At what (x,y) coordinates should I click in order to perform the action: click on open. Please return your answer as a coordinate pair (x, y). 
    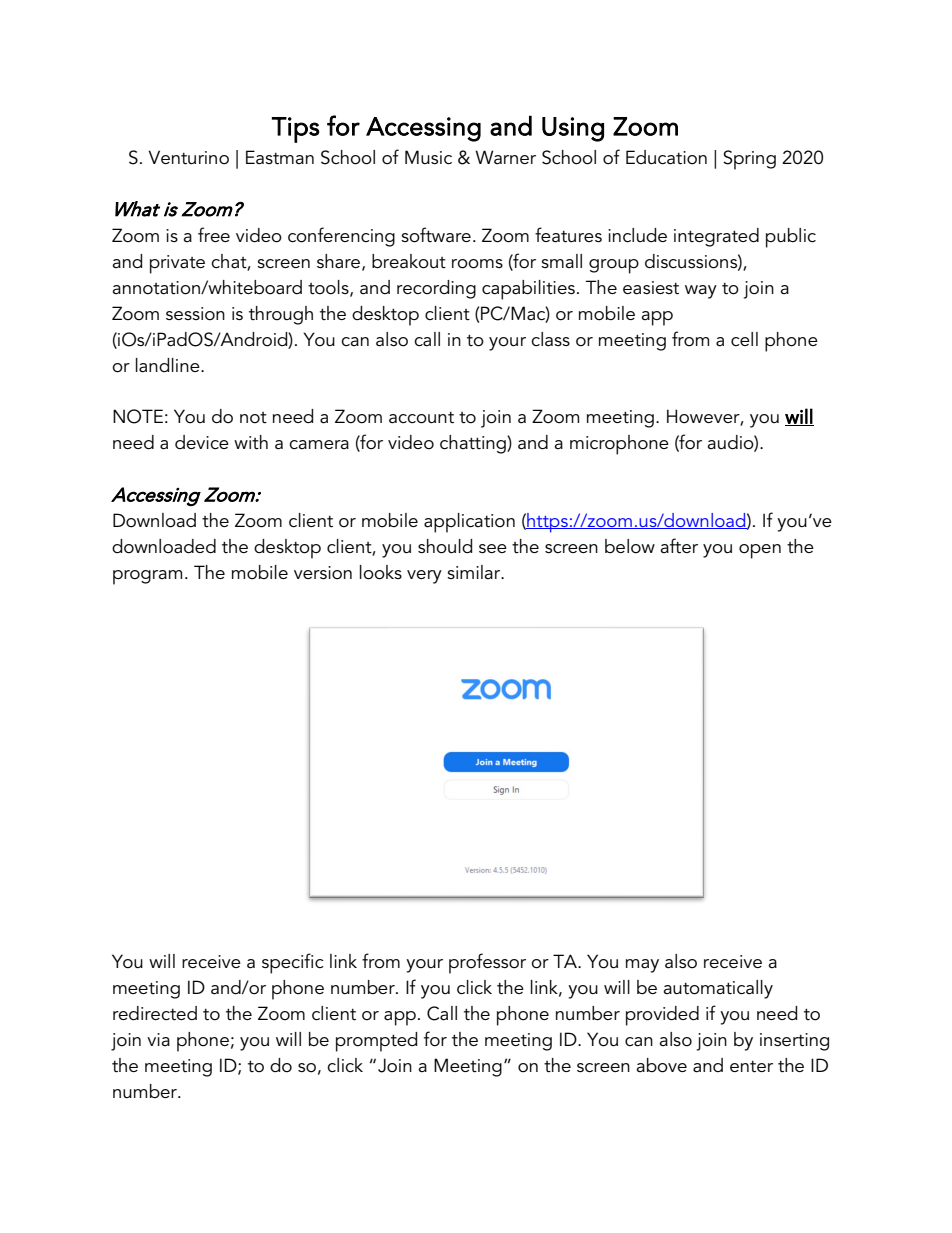
    Looking at the image, I should click on (760, 551).
